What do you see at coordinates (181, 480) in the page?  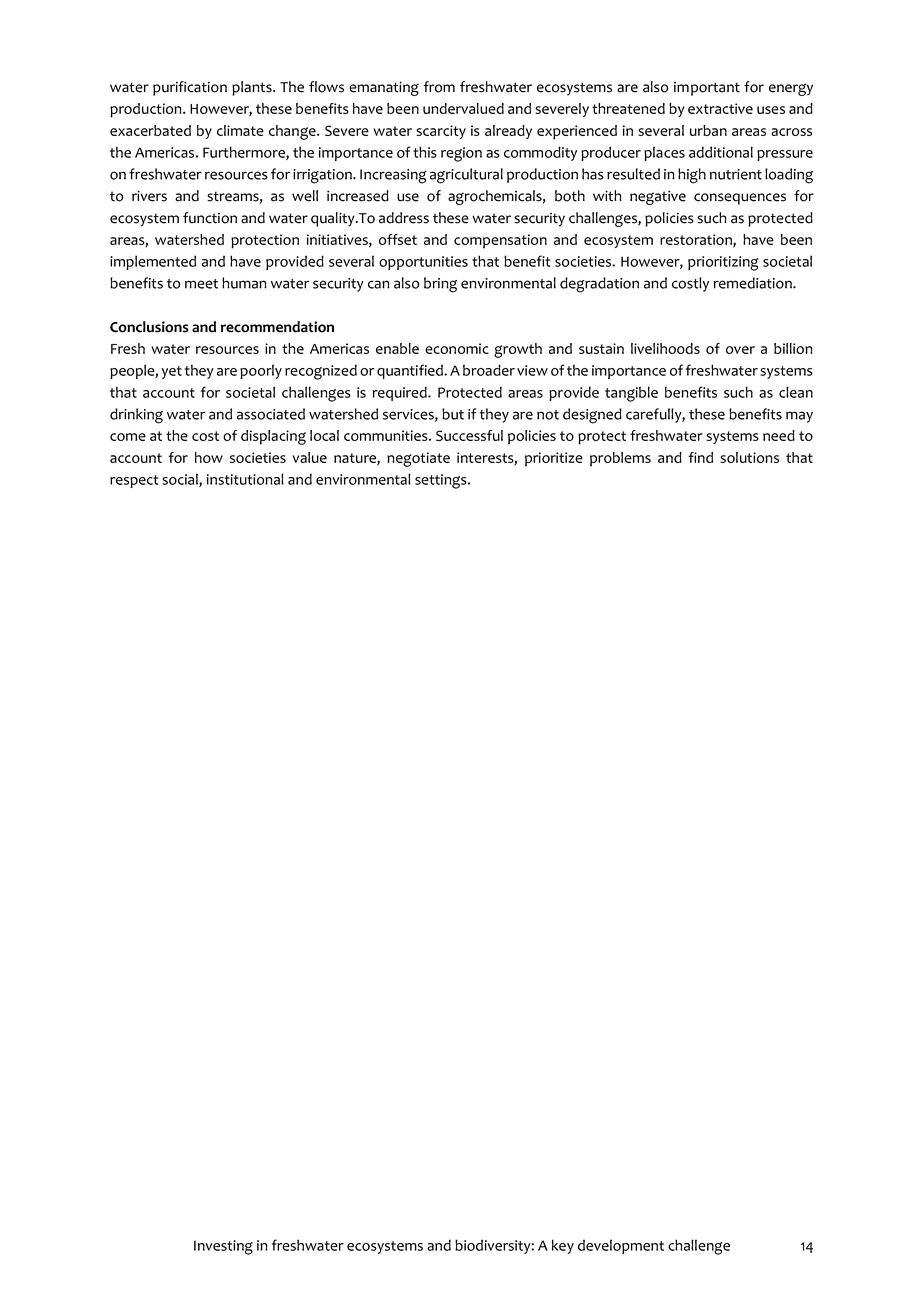 I see `social` at bounding box center [181, 480].
